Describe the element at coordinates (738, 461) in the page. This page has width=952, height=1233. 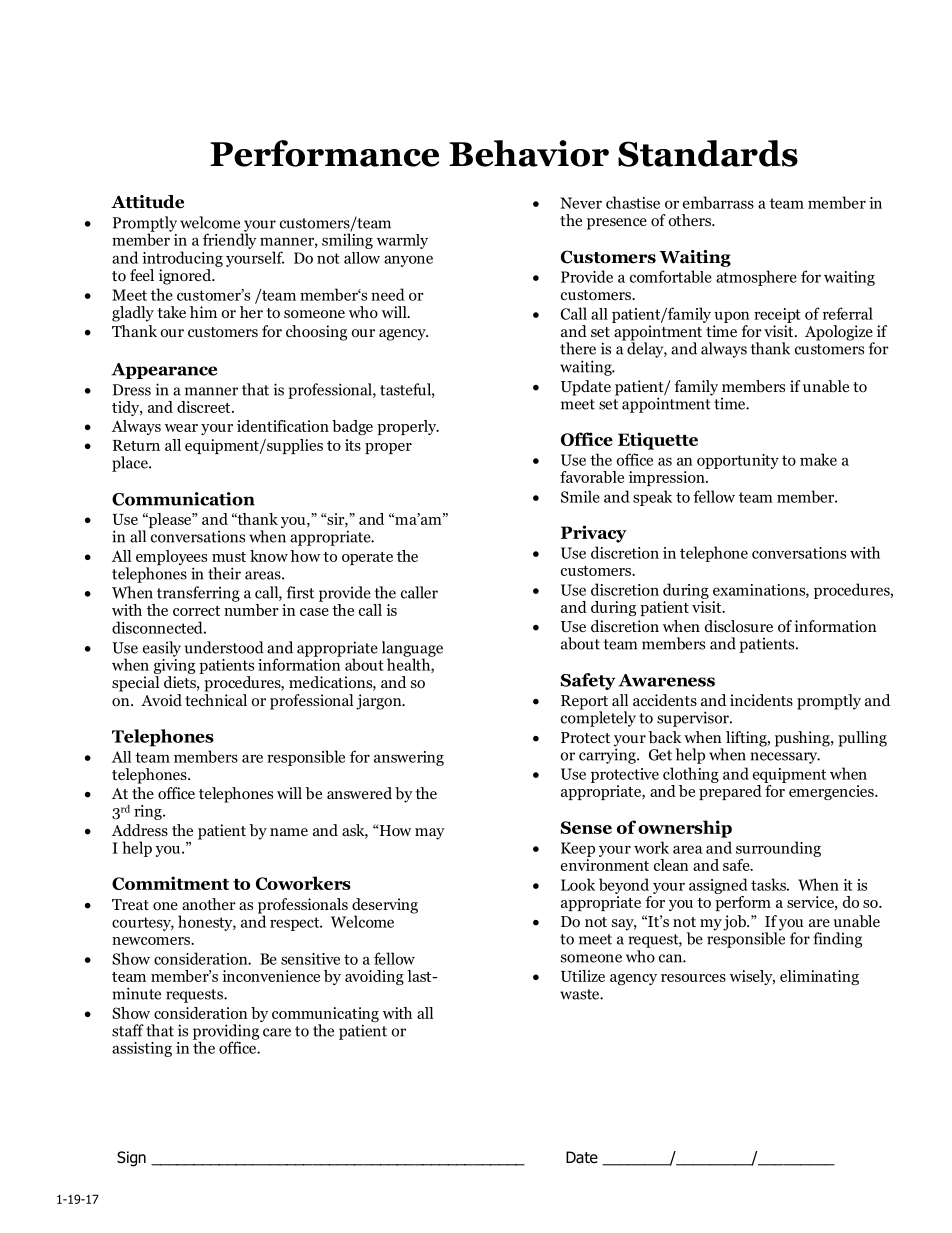
I see `opportunity` at that location.
